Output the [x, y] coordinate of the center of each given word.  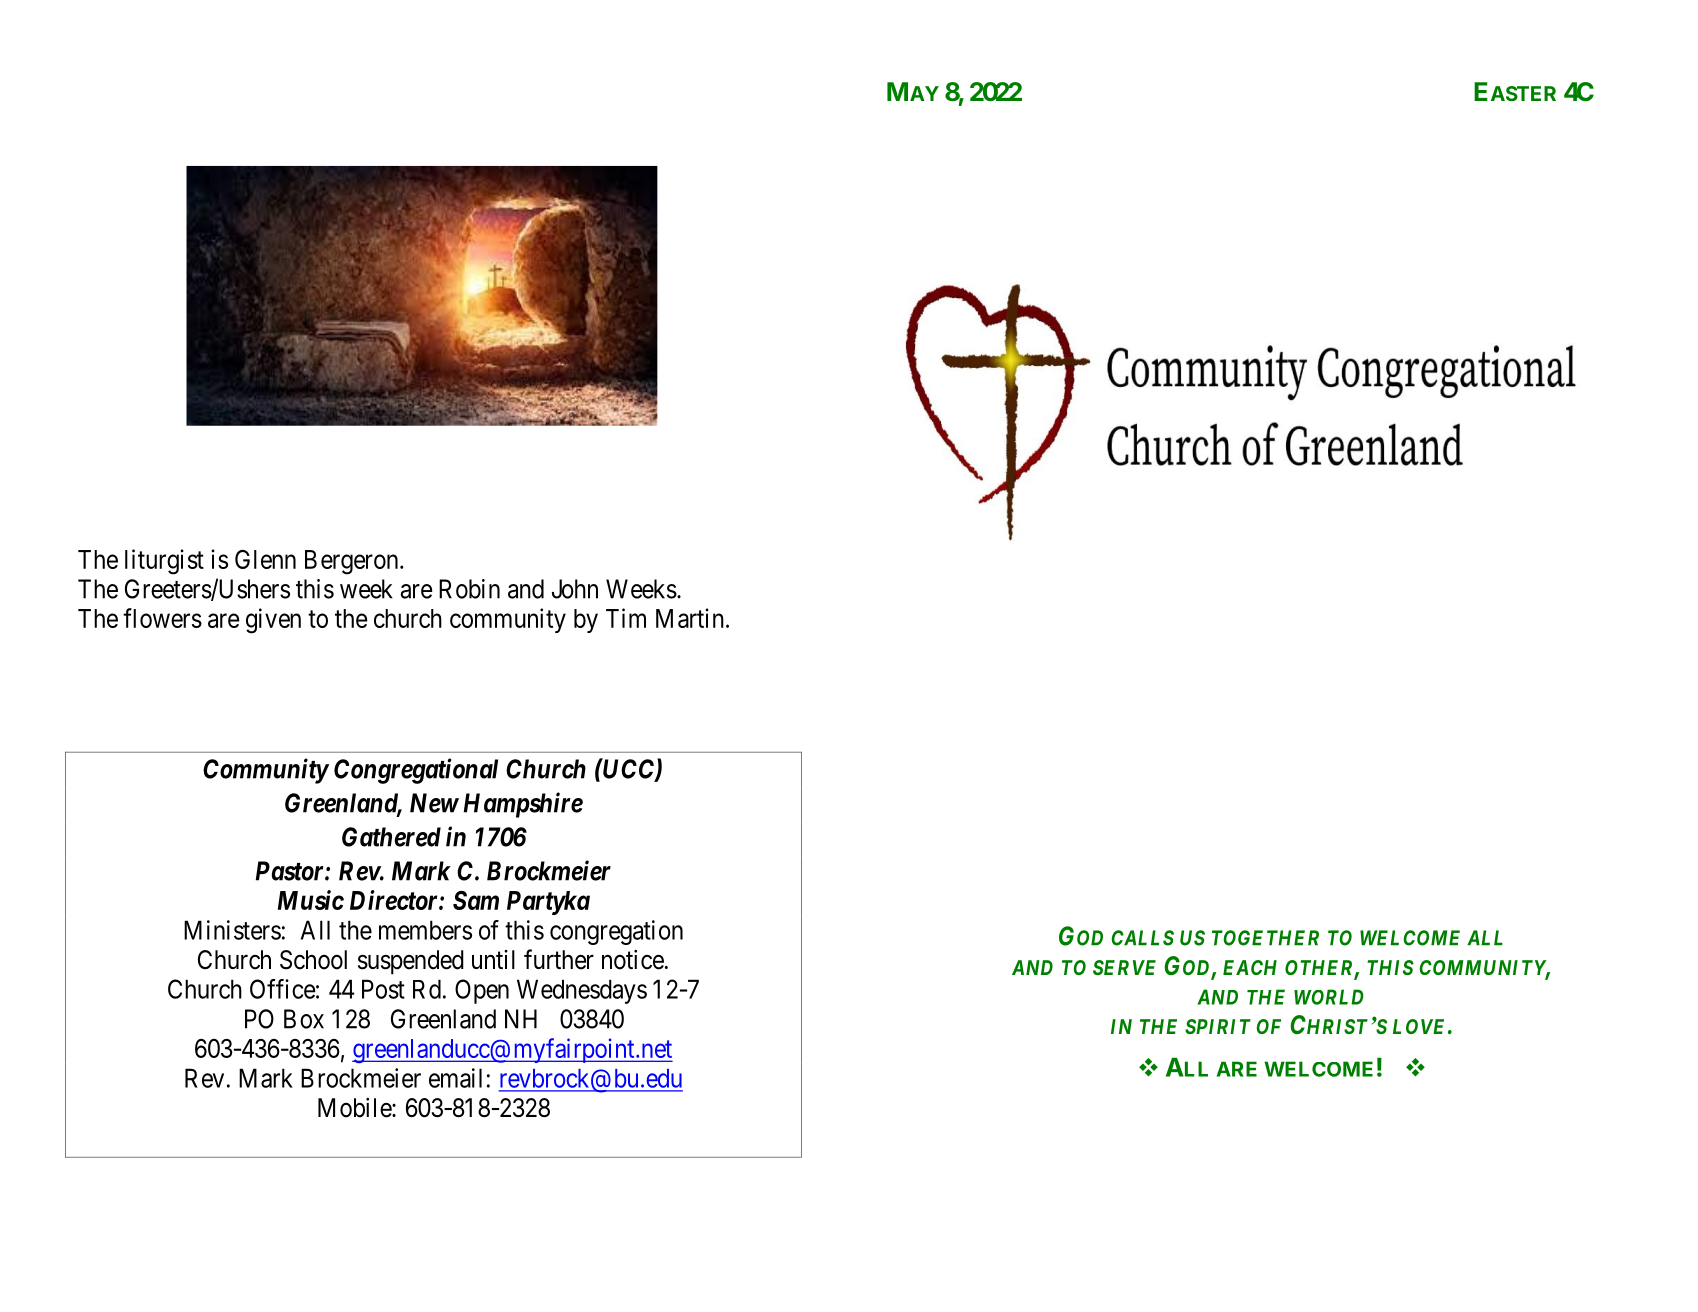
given [273, 621]
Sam [476, 900]
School [313, 960]
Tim [626, 618]
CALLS [1142, 938]
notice [633, 960]
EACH [1250, 967]
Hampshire [523, 805]
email [455, 1078]
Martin [690, 618]
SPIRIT [1218, 1026]
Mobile [355, 1108]
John [575, 589]
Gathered [391, 837]
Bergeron [353, 562]
